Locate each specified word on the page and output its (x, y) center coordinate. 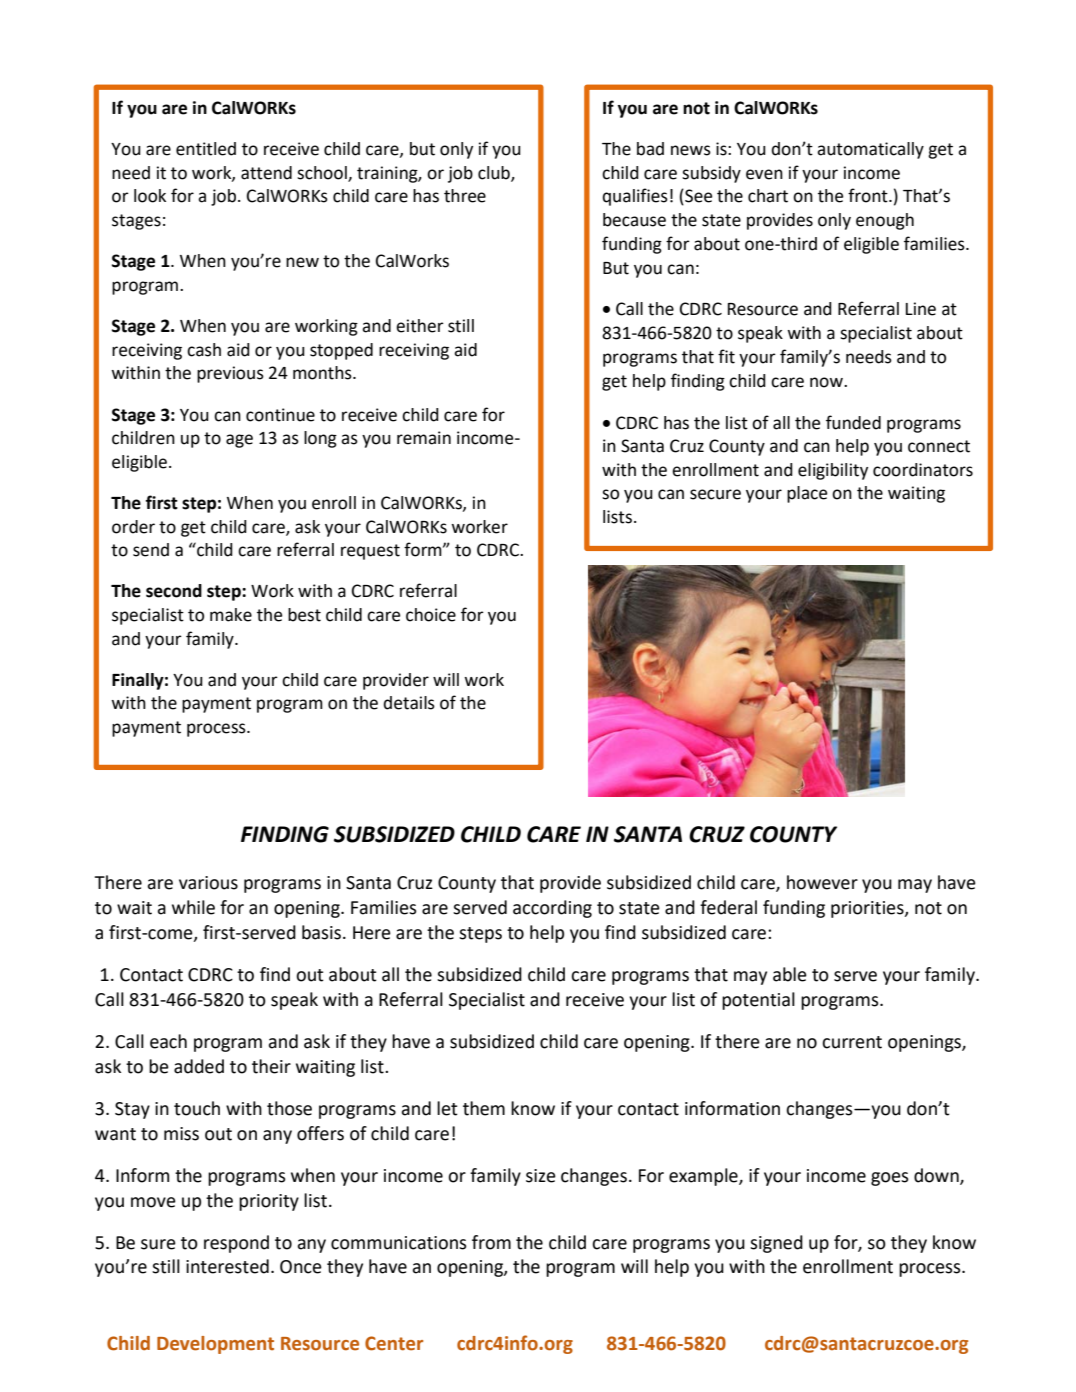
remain (424, 438)
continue (280, 415)
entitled (206, 149)
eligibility (833, 471)
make (231, 615)
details (409, 703)
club (495, 174)
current (852, 1042)
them (484, 1108)
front (869, 195)
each (168, 1041)
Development (215, 1345)
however (822, 882)
